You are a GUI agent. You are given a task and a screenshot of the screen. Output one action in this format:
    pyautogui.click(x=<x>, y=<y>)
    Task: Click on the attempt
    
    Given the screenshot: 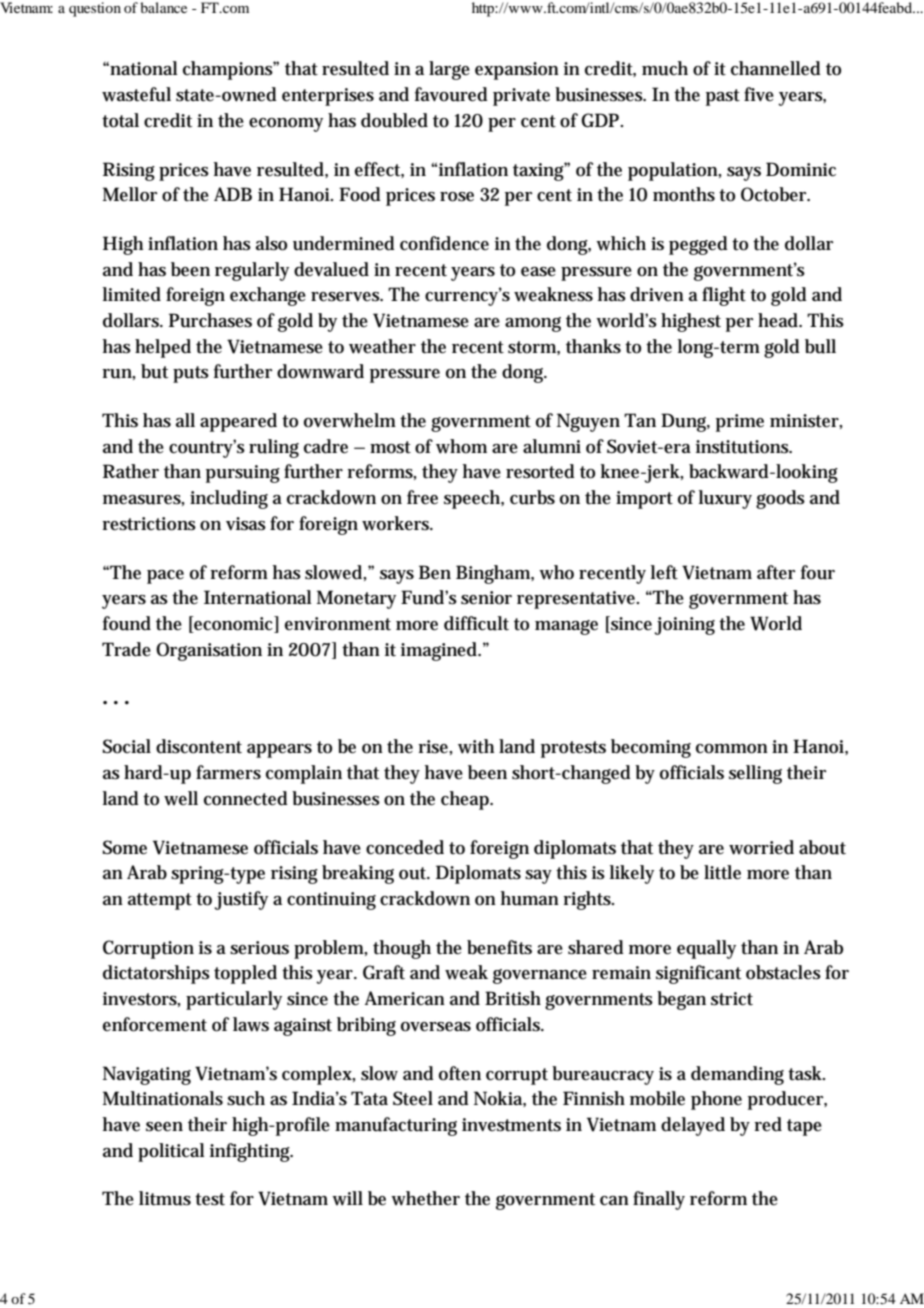 What is the action you would take?
    pyautogui.click(x=160, y=901)
